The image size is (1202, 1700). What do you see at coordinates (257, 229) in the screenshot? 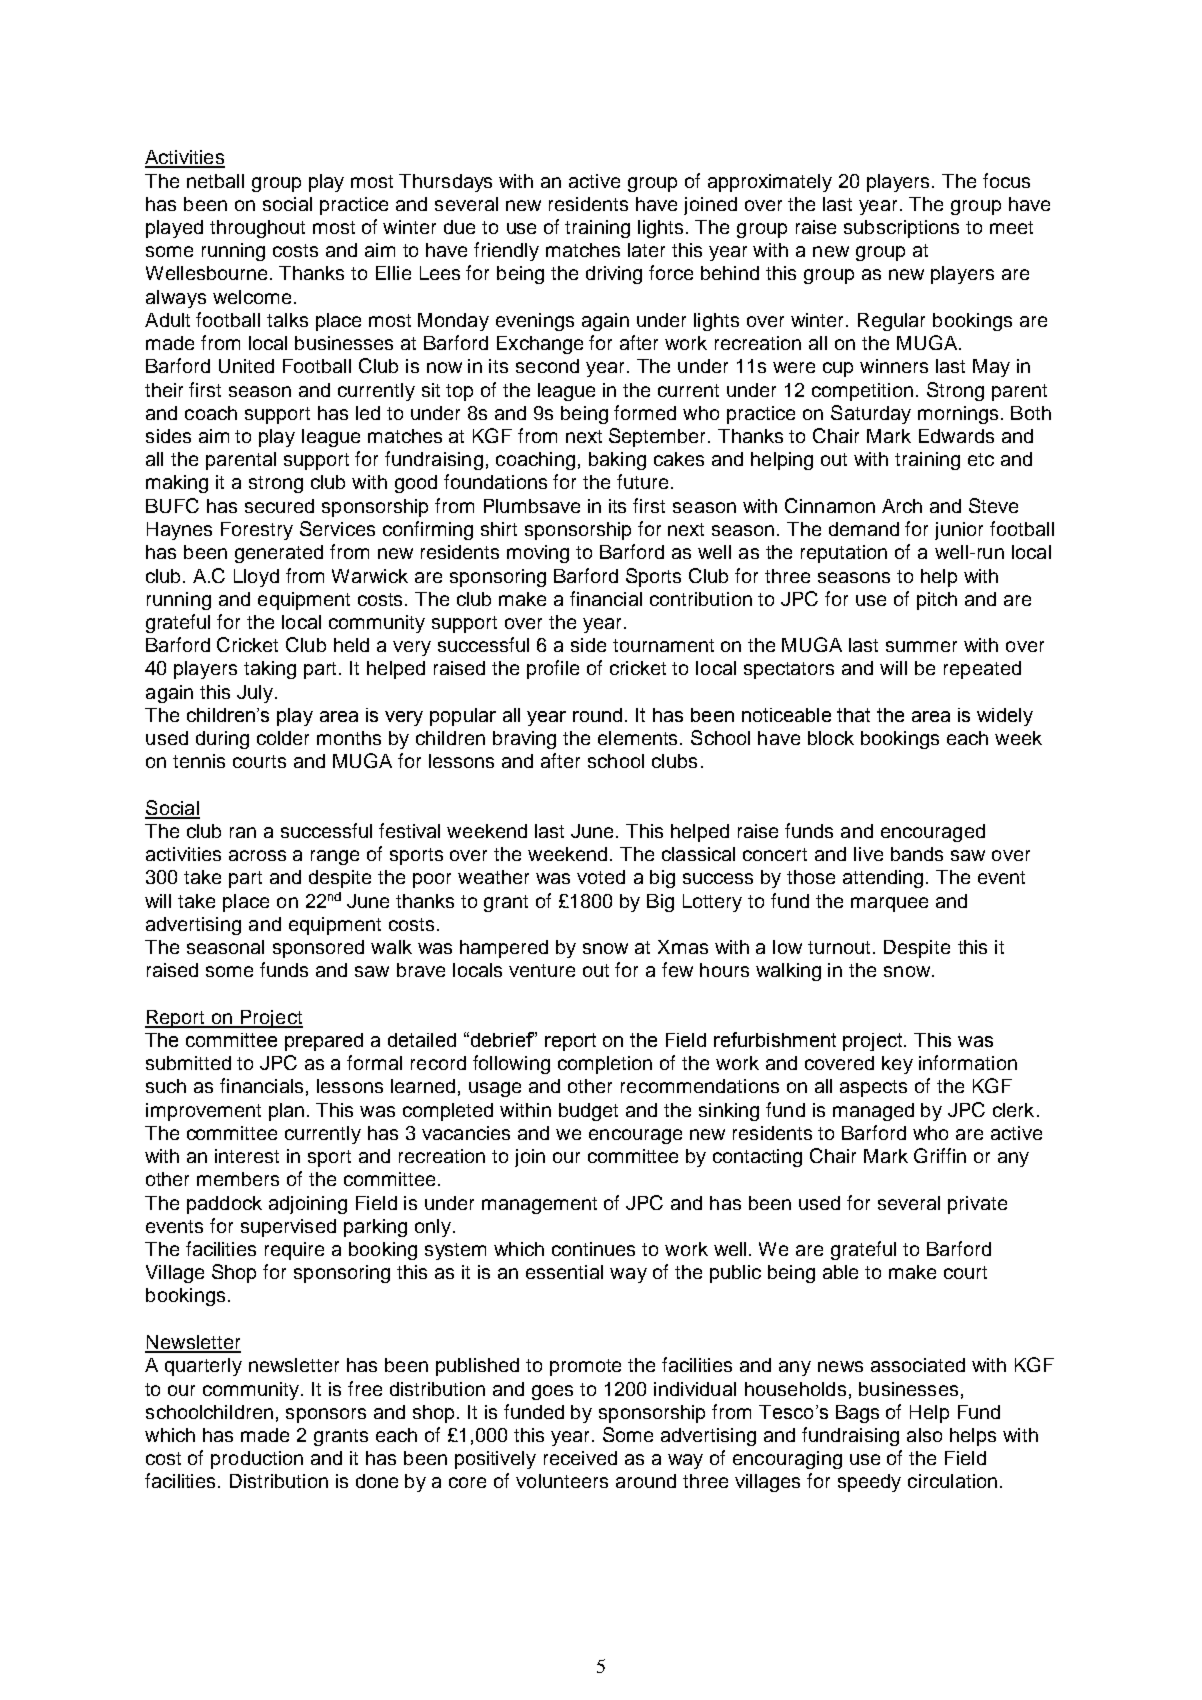
I see `throughout` at bounding box center [257, 229].
